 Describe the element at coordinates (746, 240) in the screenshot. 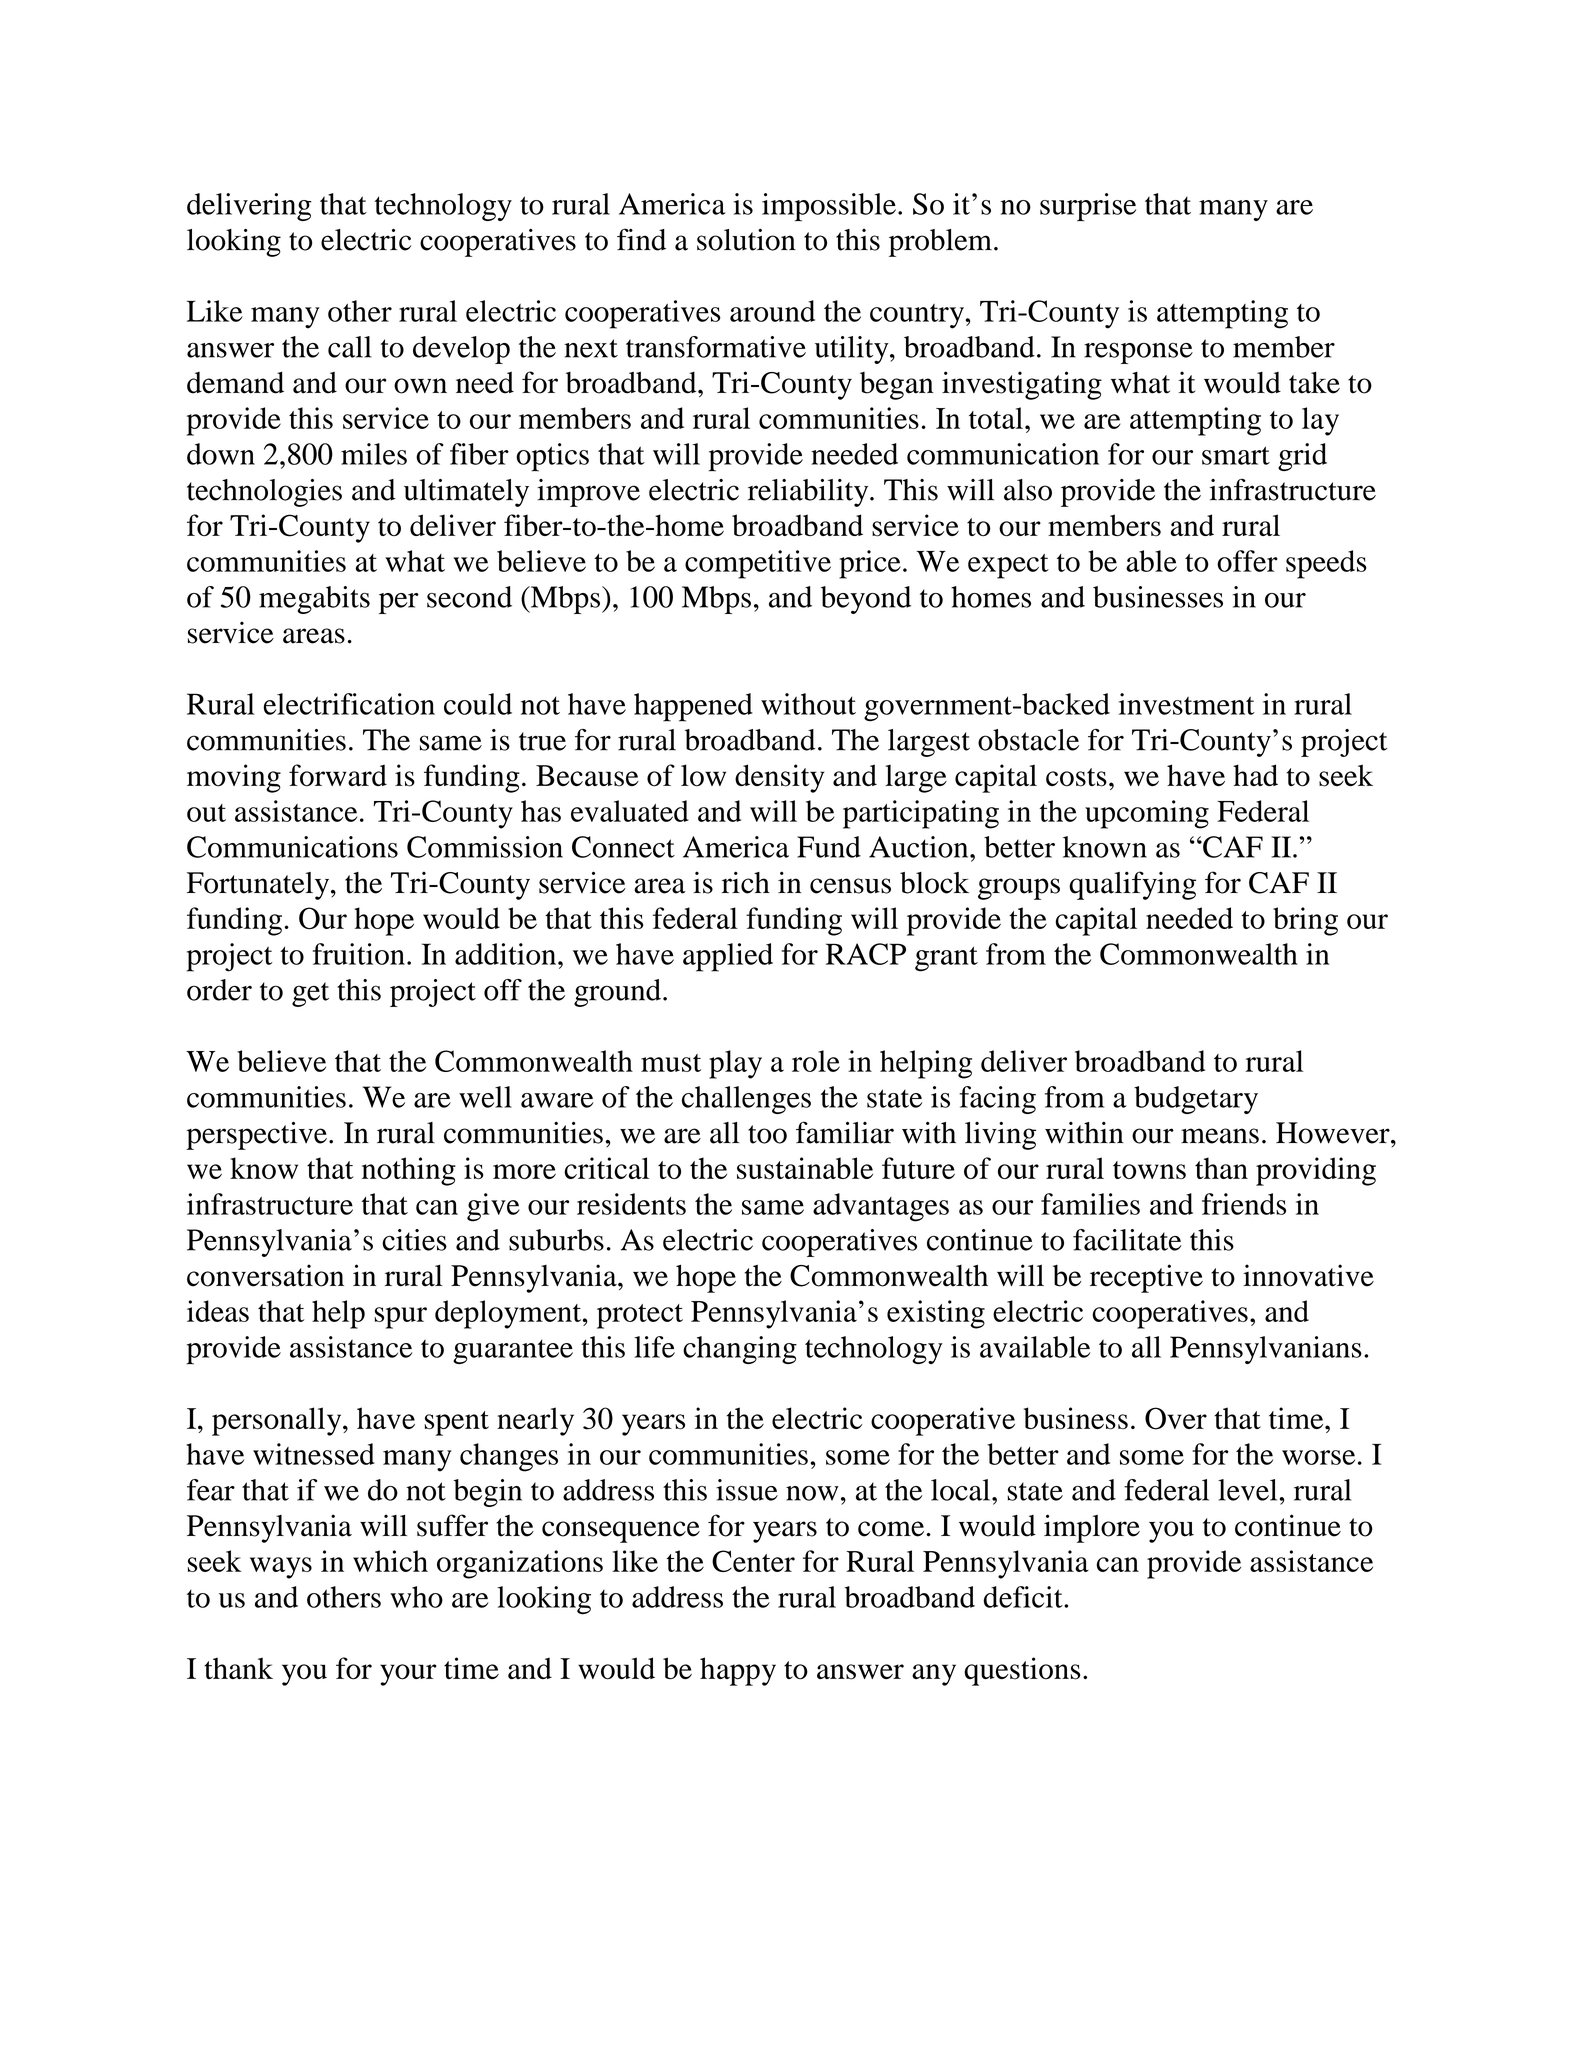

I see `solution` at that location.
